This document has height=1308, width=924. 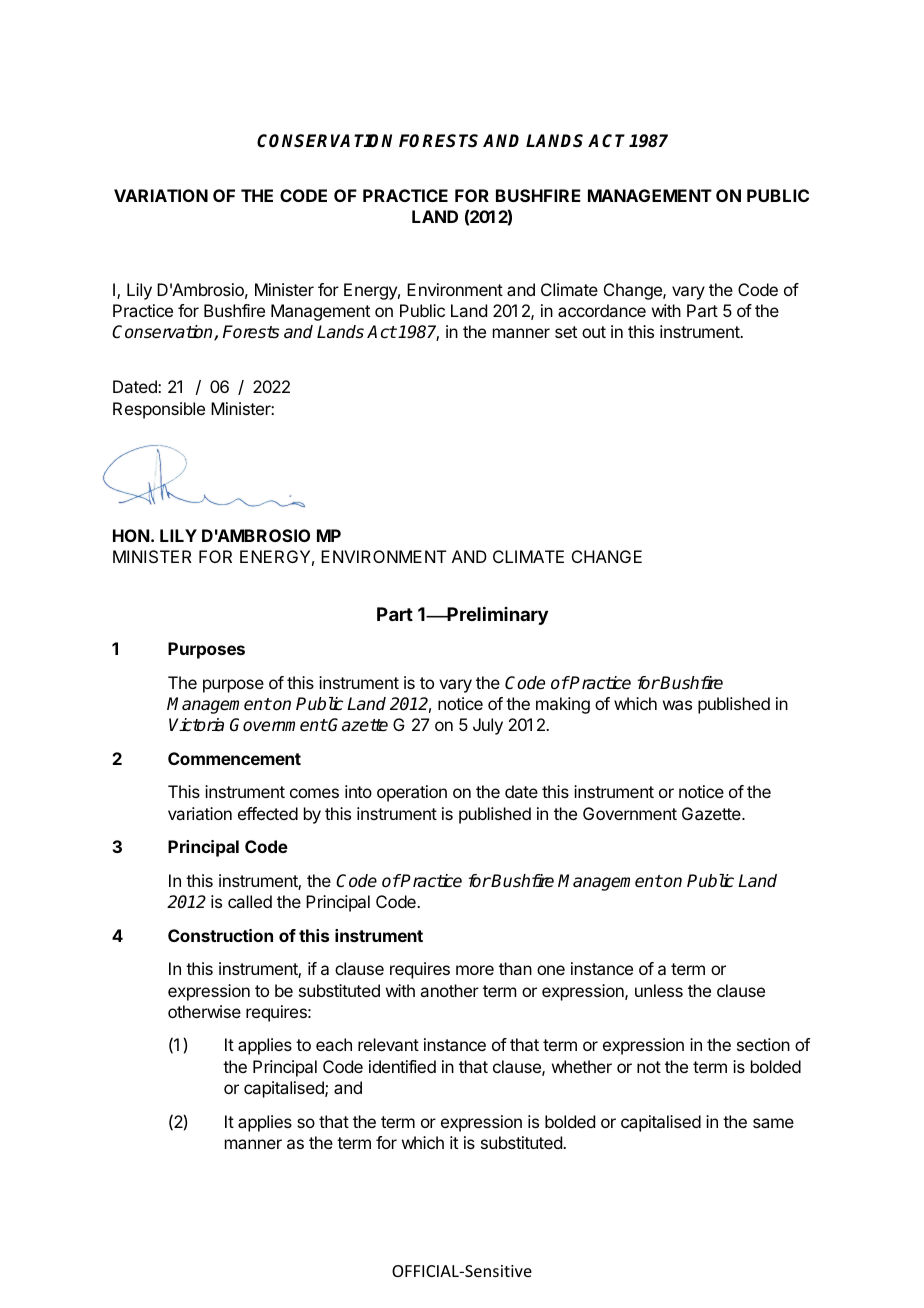 What do you see at coordinates (602, 310) in the document?
I see `accordance` at bounding box center [602, 310].
